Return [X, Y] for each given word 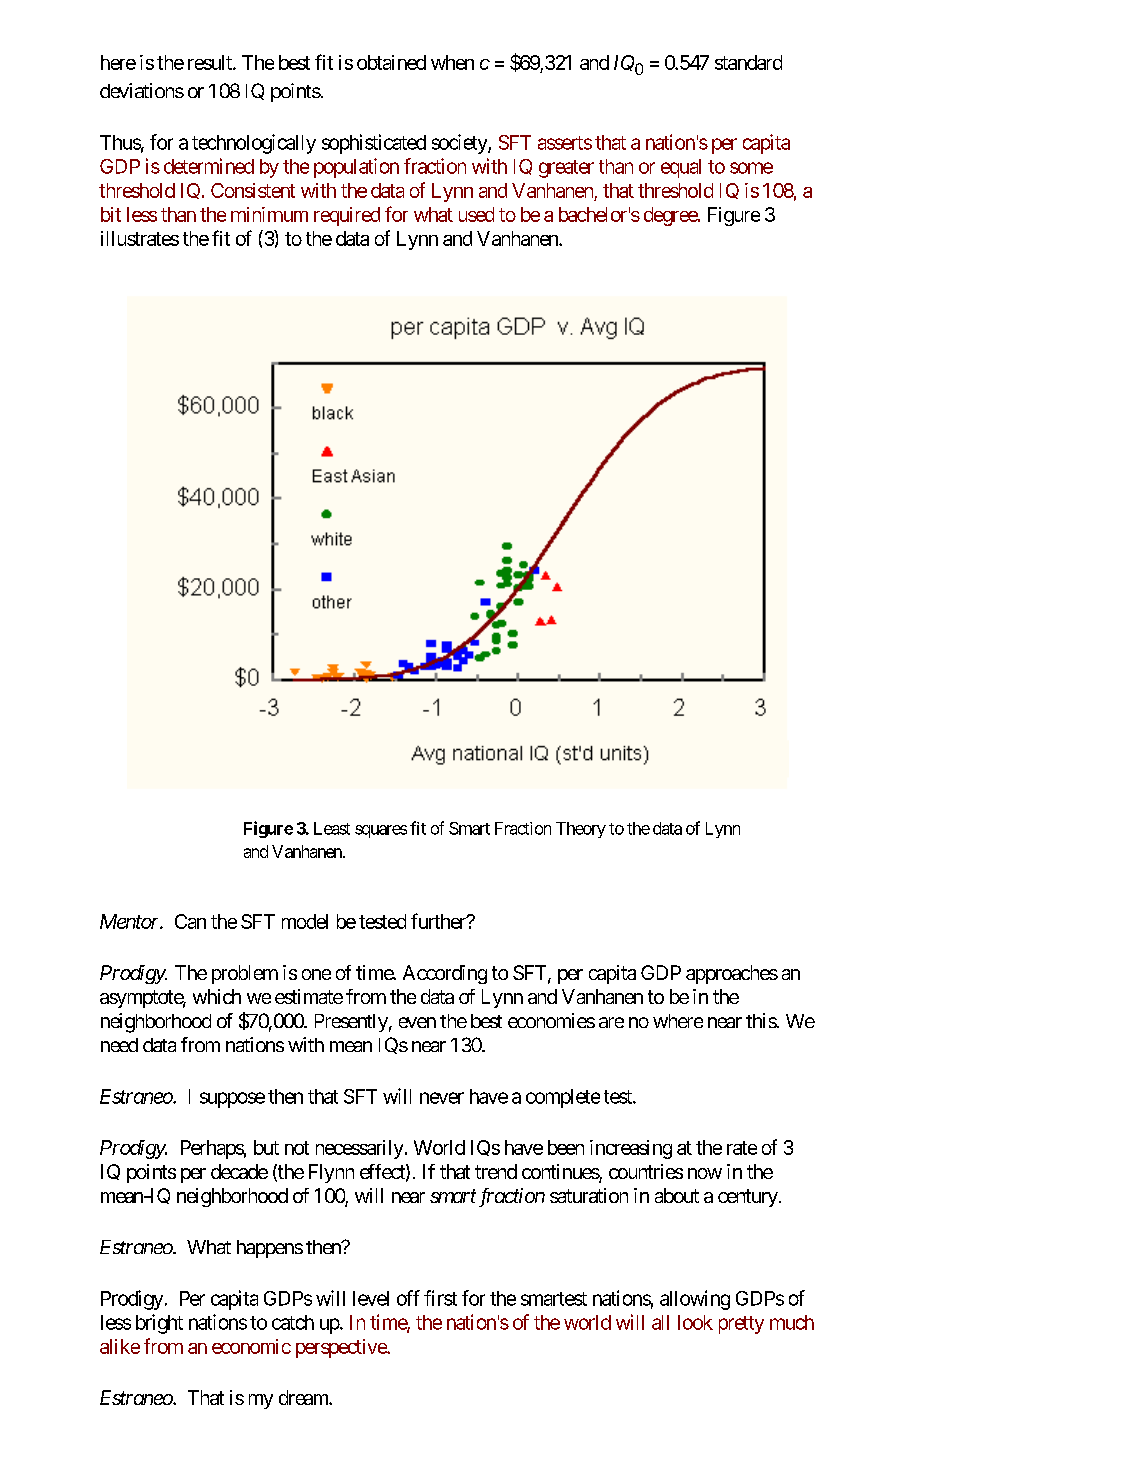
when [452, 62]
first [440, 1298]
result [211, 62]
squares [381, 831]
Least [332, 828]
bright [159, 1324]
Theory [581, 830]
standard [748, 62]
